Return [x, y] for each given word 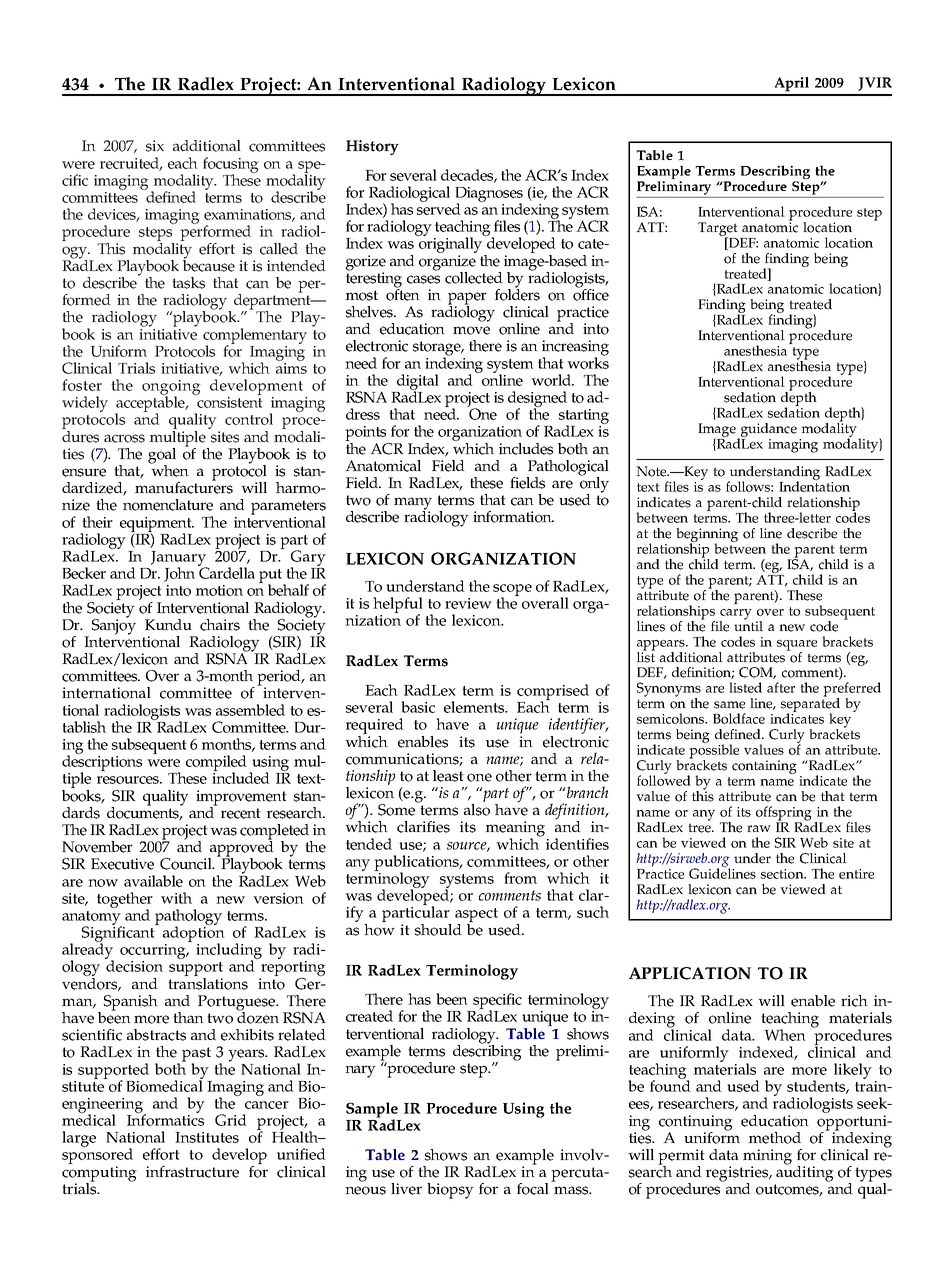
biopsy [450, 1191]
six [155, 146]
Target [718, 230]
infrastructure [192, 1172]
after [781, 687]
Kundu [168, 624]
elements [475, 707]
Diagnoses [489, 195]
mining [767, 1158]
